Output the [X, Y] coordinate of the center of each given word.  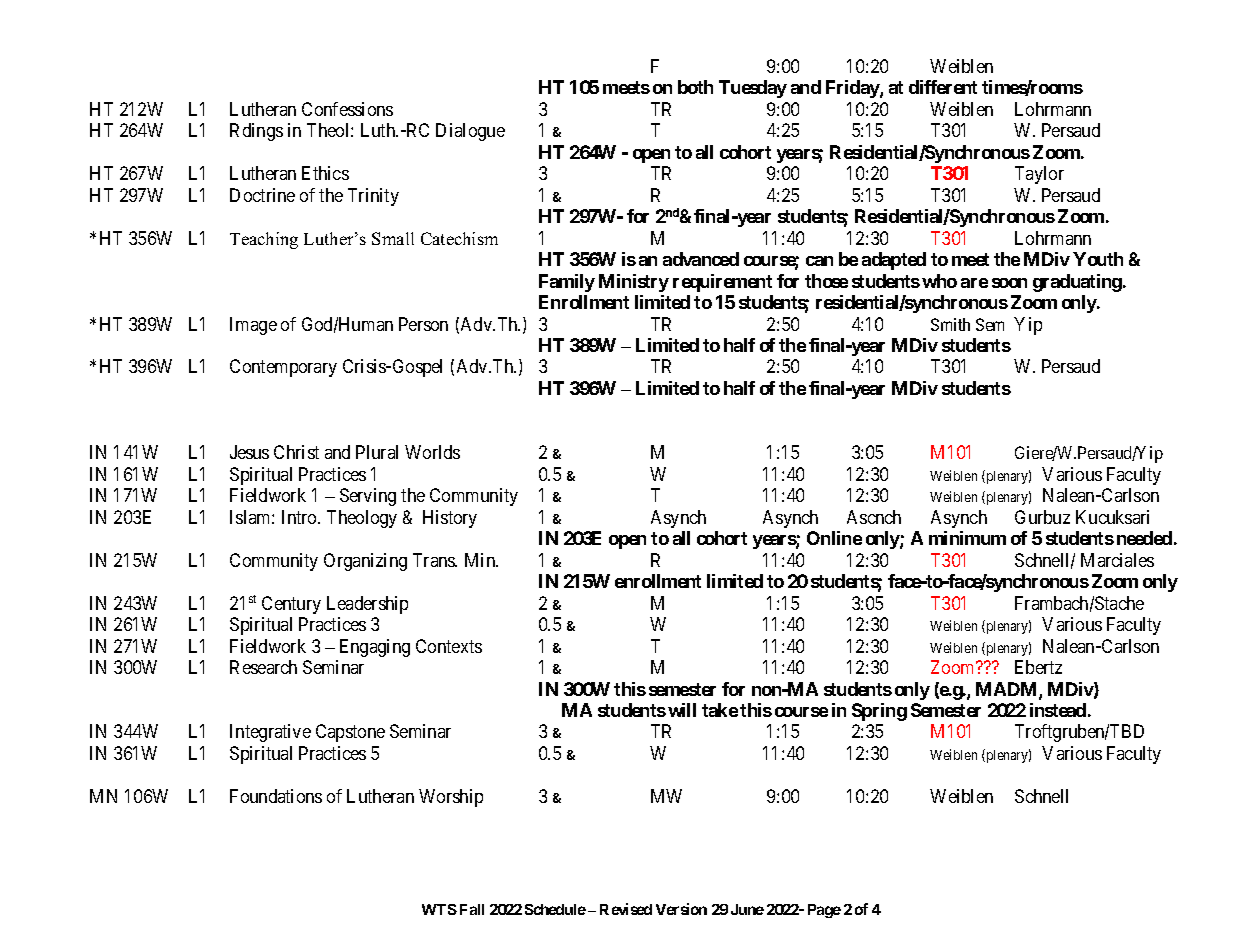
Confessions [347, 109]
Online [834, 538]
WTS [439, 909]
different [943, 87]
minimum [967, 538]
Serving [368, 497]
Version [681, 909]
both [695, 87]
